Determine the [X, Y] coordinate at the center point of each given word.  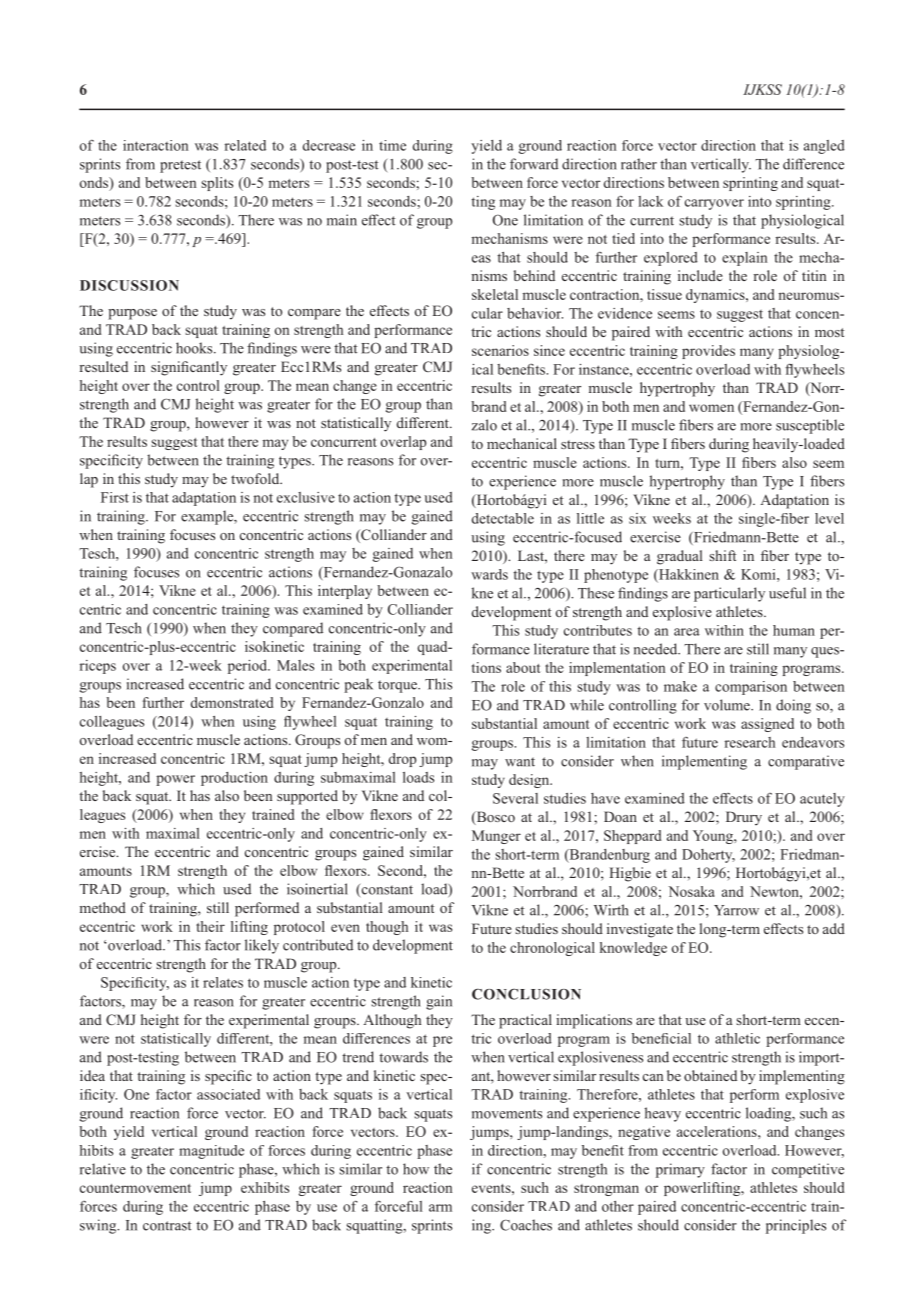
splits [217, 184]
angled [824, 147]
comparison [751, 688]
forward [534, 164]
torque [398, 686]
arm [440, 1208]
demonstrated [232, 702]
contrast [167, 1226]
